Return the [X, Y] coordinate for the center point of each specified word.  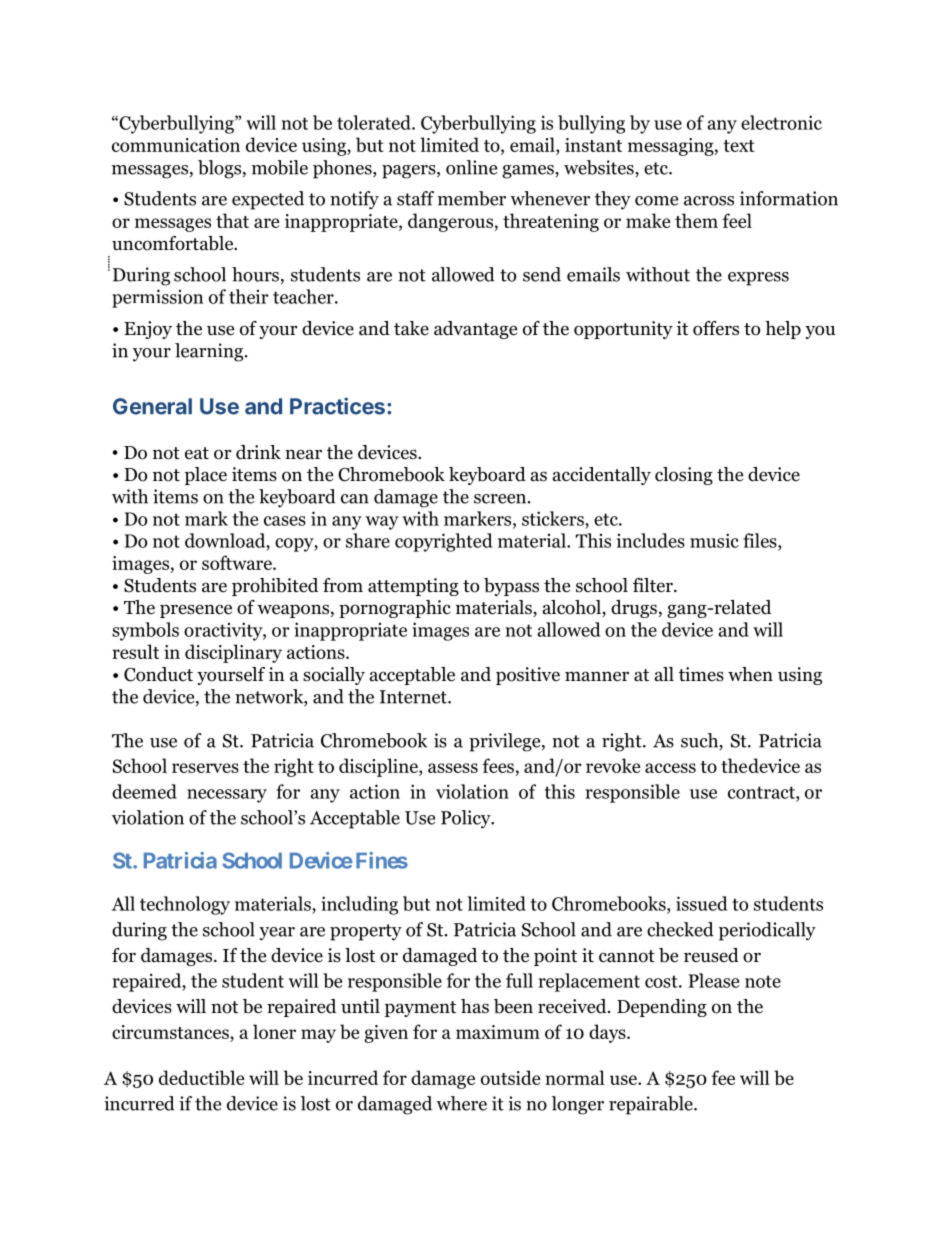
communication [176, 145]
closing [684, 476]
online [471, 167]
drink [258, 452]
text [739, 146]
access [670, 768]
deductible [201, 1077]
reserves [205, 768]
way [382, 523]
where [461, 1103]
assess [453, 768]
